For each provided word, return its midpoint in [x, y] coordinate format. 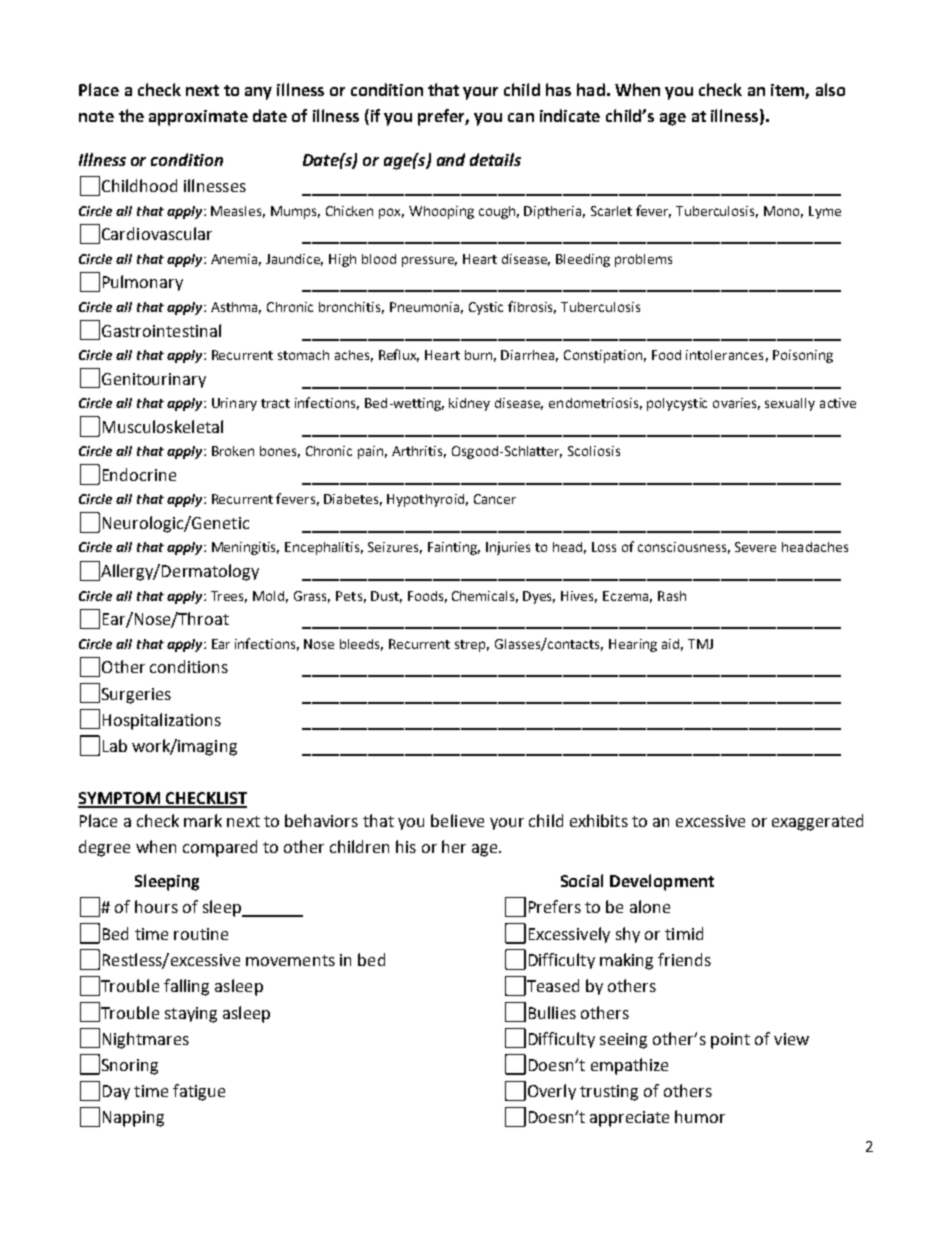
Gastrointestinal [161, 330]
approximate [198, 118]
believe [457, 820]
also [830, 89]
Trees [229, 597]
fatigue [199, 1092]
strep [472, 646]
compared [220, 848]
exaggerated [817, 822]
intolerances [724, 355]
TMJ [700, 644]
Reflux [399, 355]
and [451, 159]
